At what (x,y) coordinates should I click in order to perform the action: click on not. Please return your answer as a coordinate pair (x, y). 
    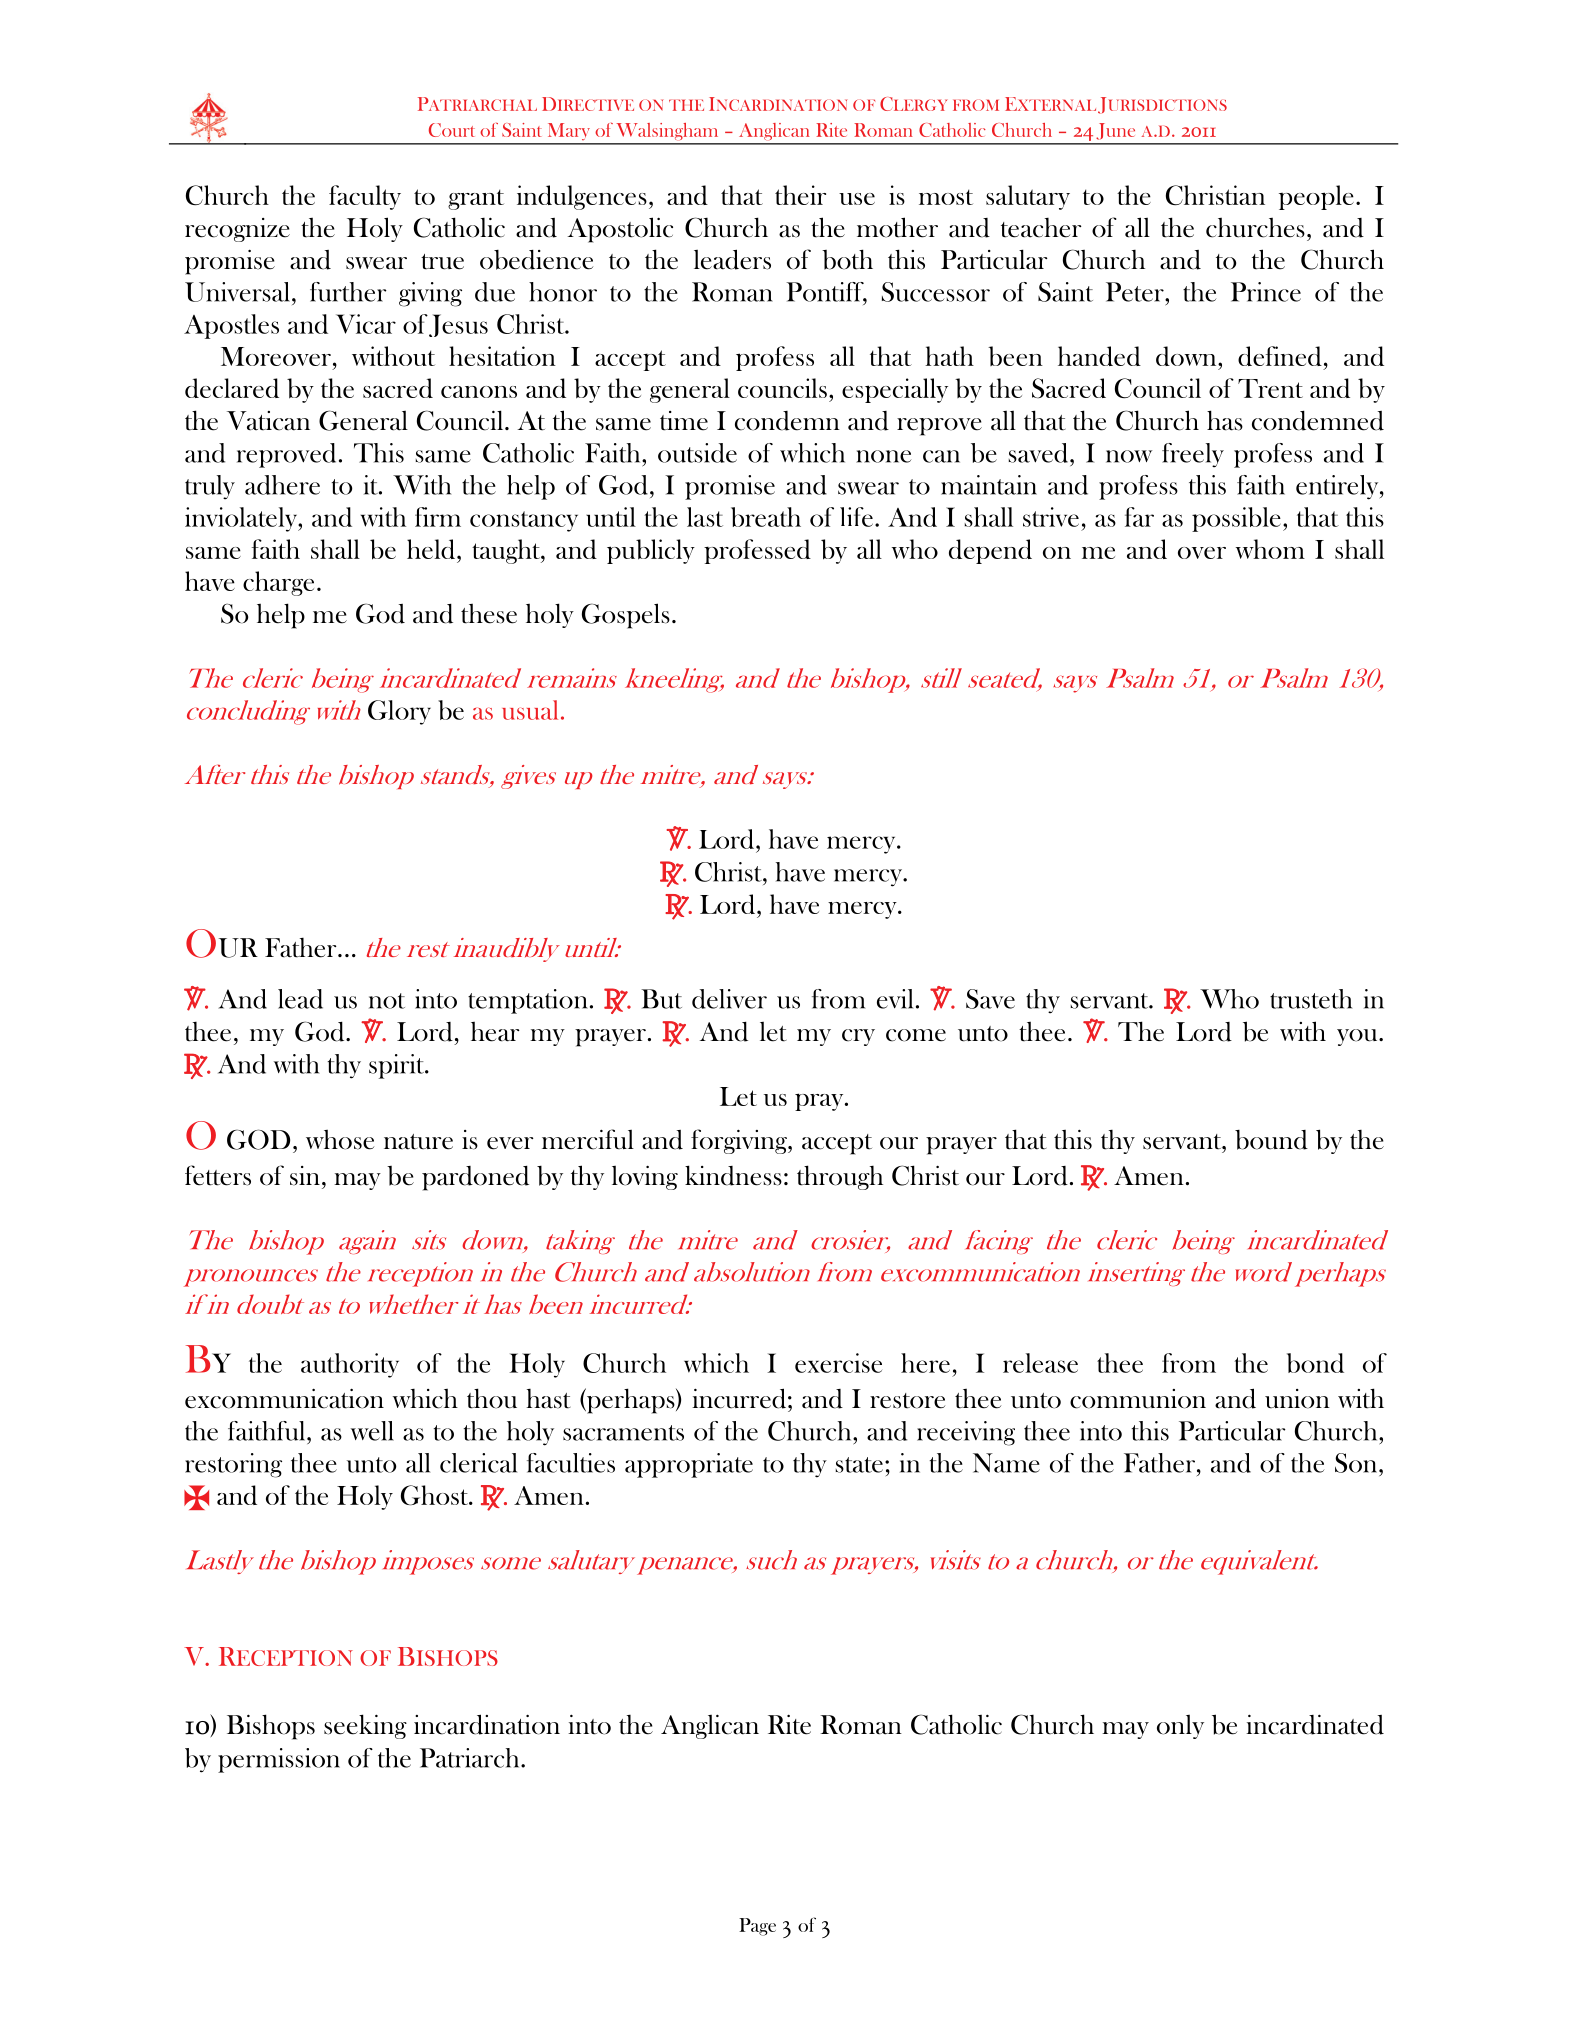
    Looking at the image, I should click on (387, 1001).
